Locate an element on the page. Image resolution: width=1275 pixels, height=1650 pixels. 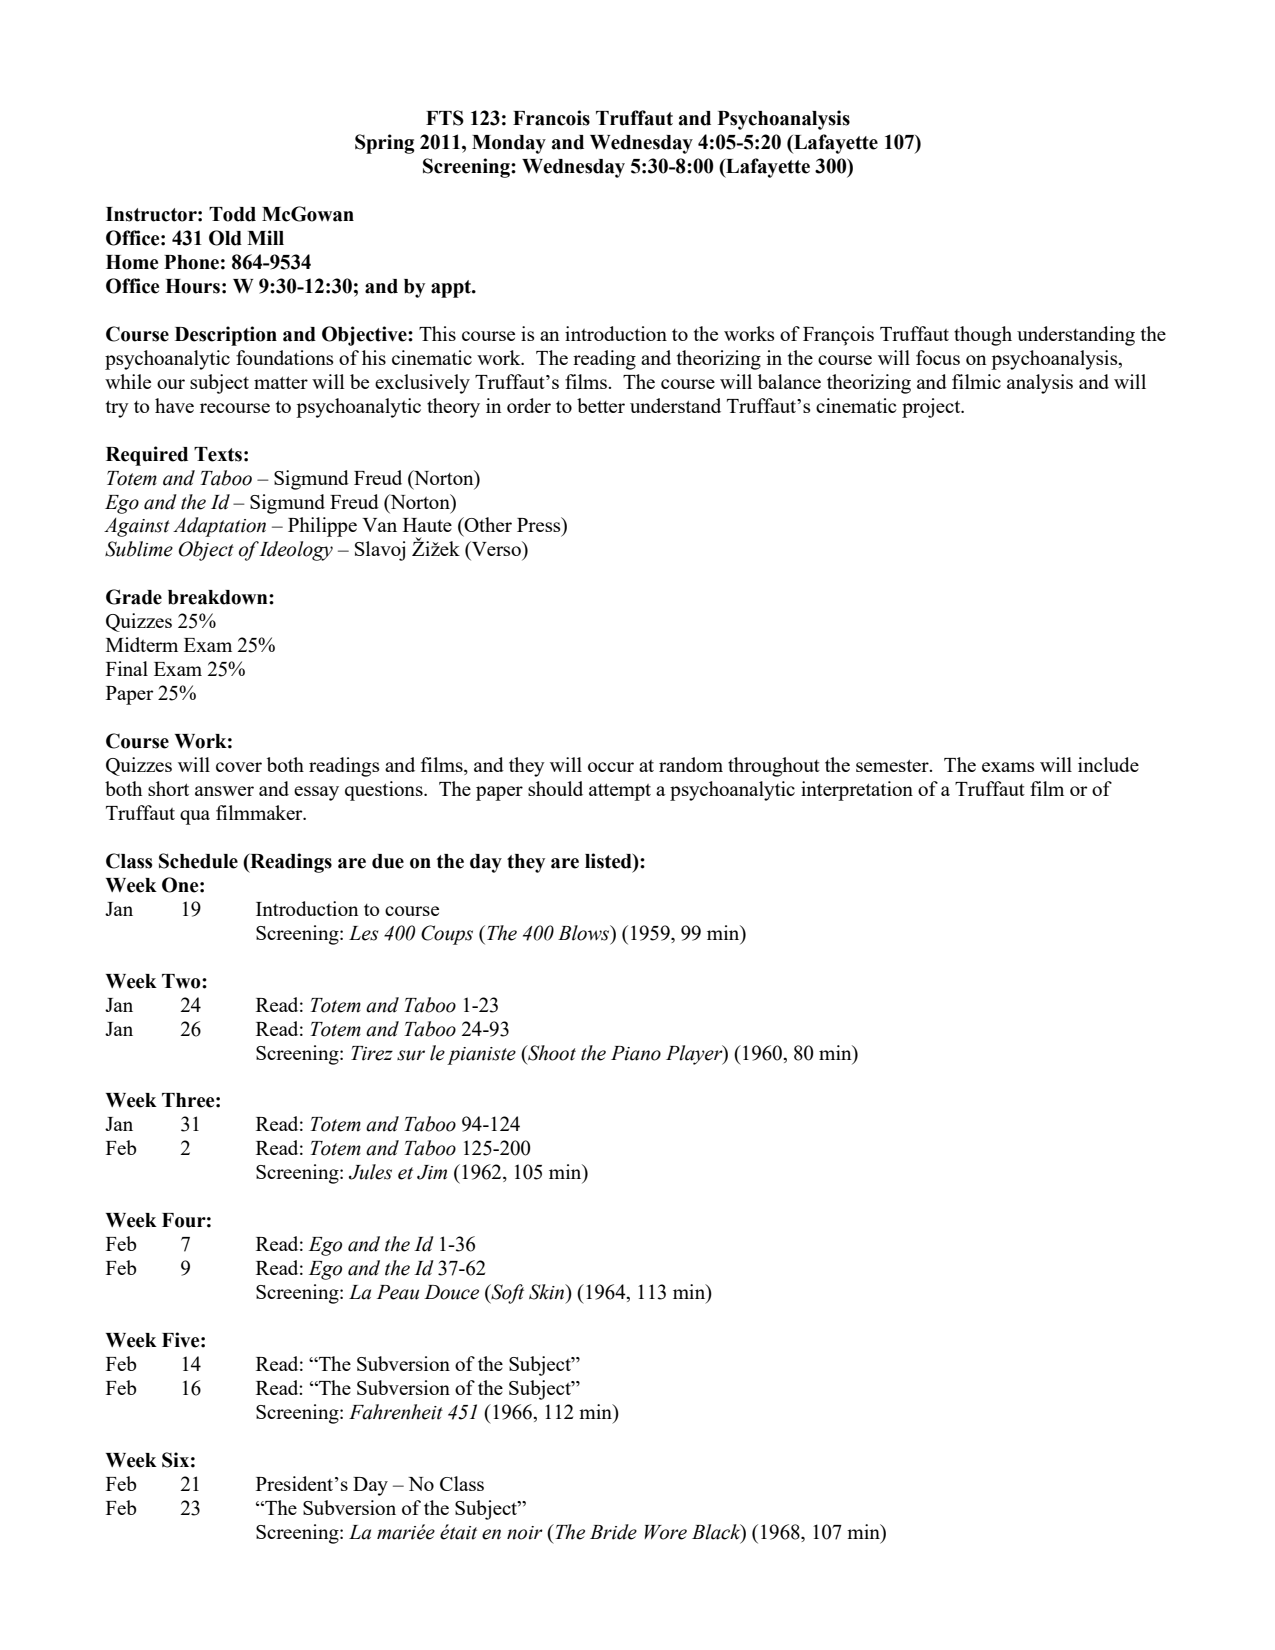
Two is located at coordinates (182, 981).
